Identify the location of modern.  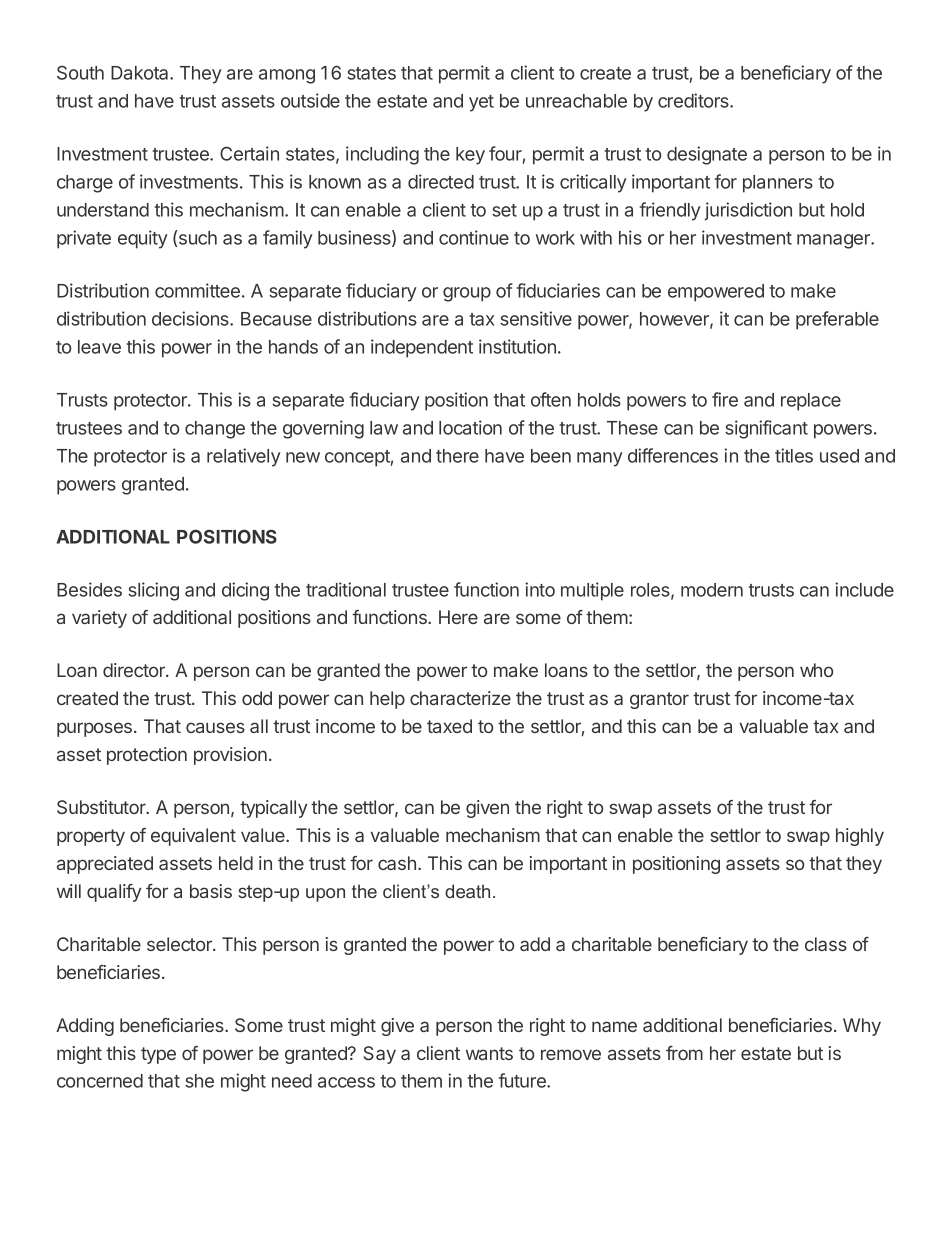
(712, 590).
